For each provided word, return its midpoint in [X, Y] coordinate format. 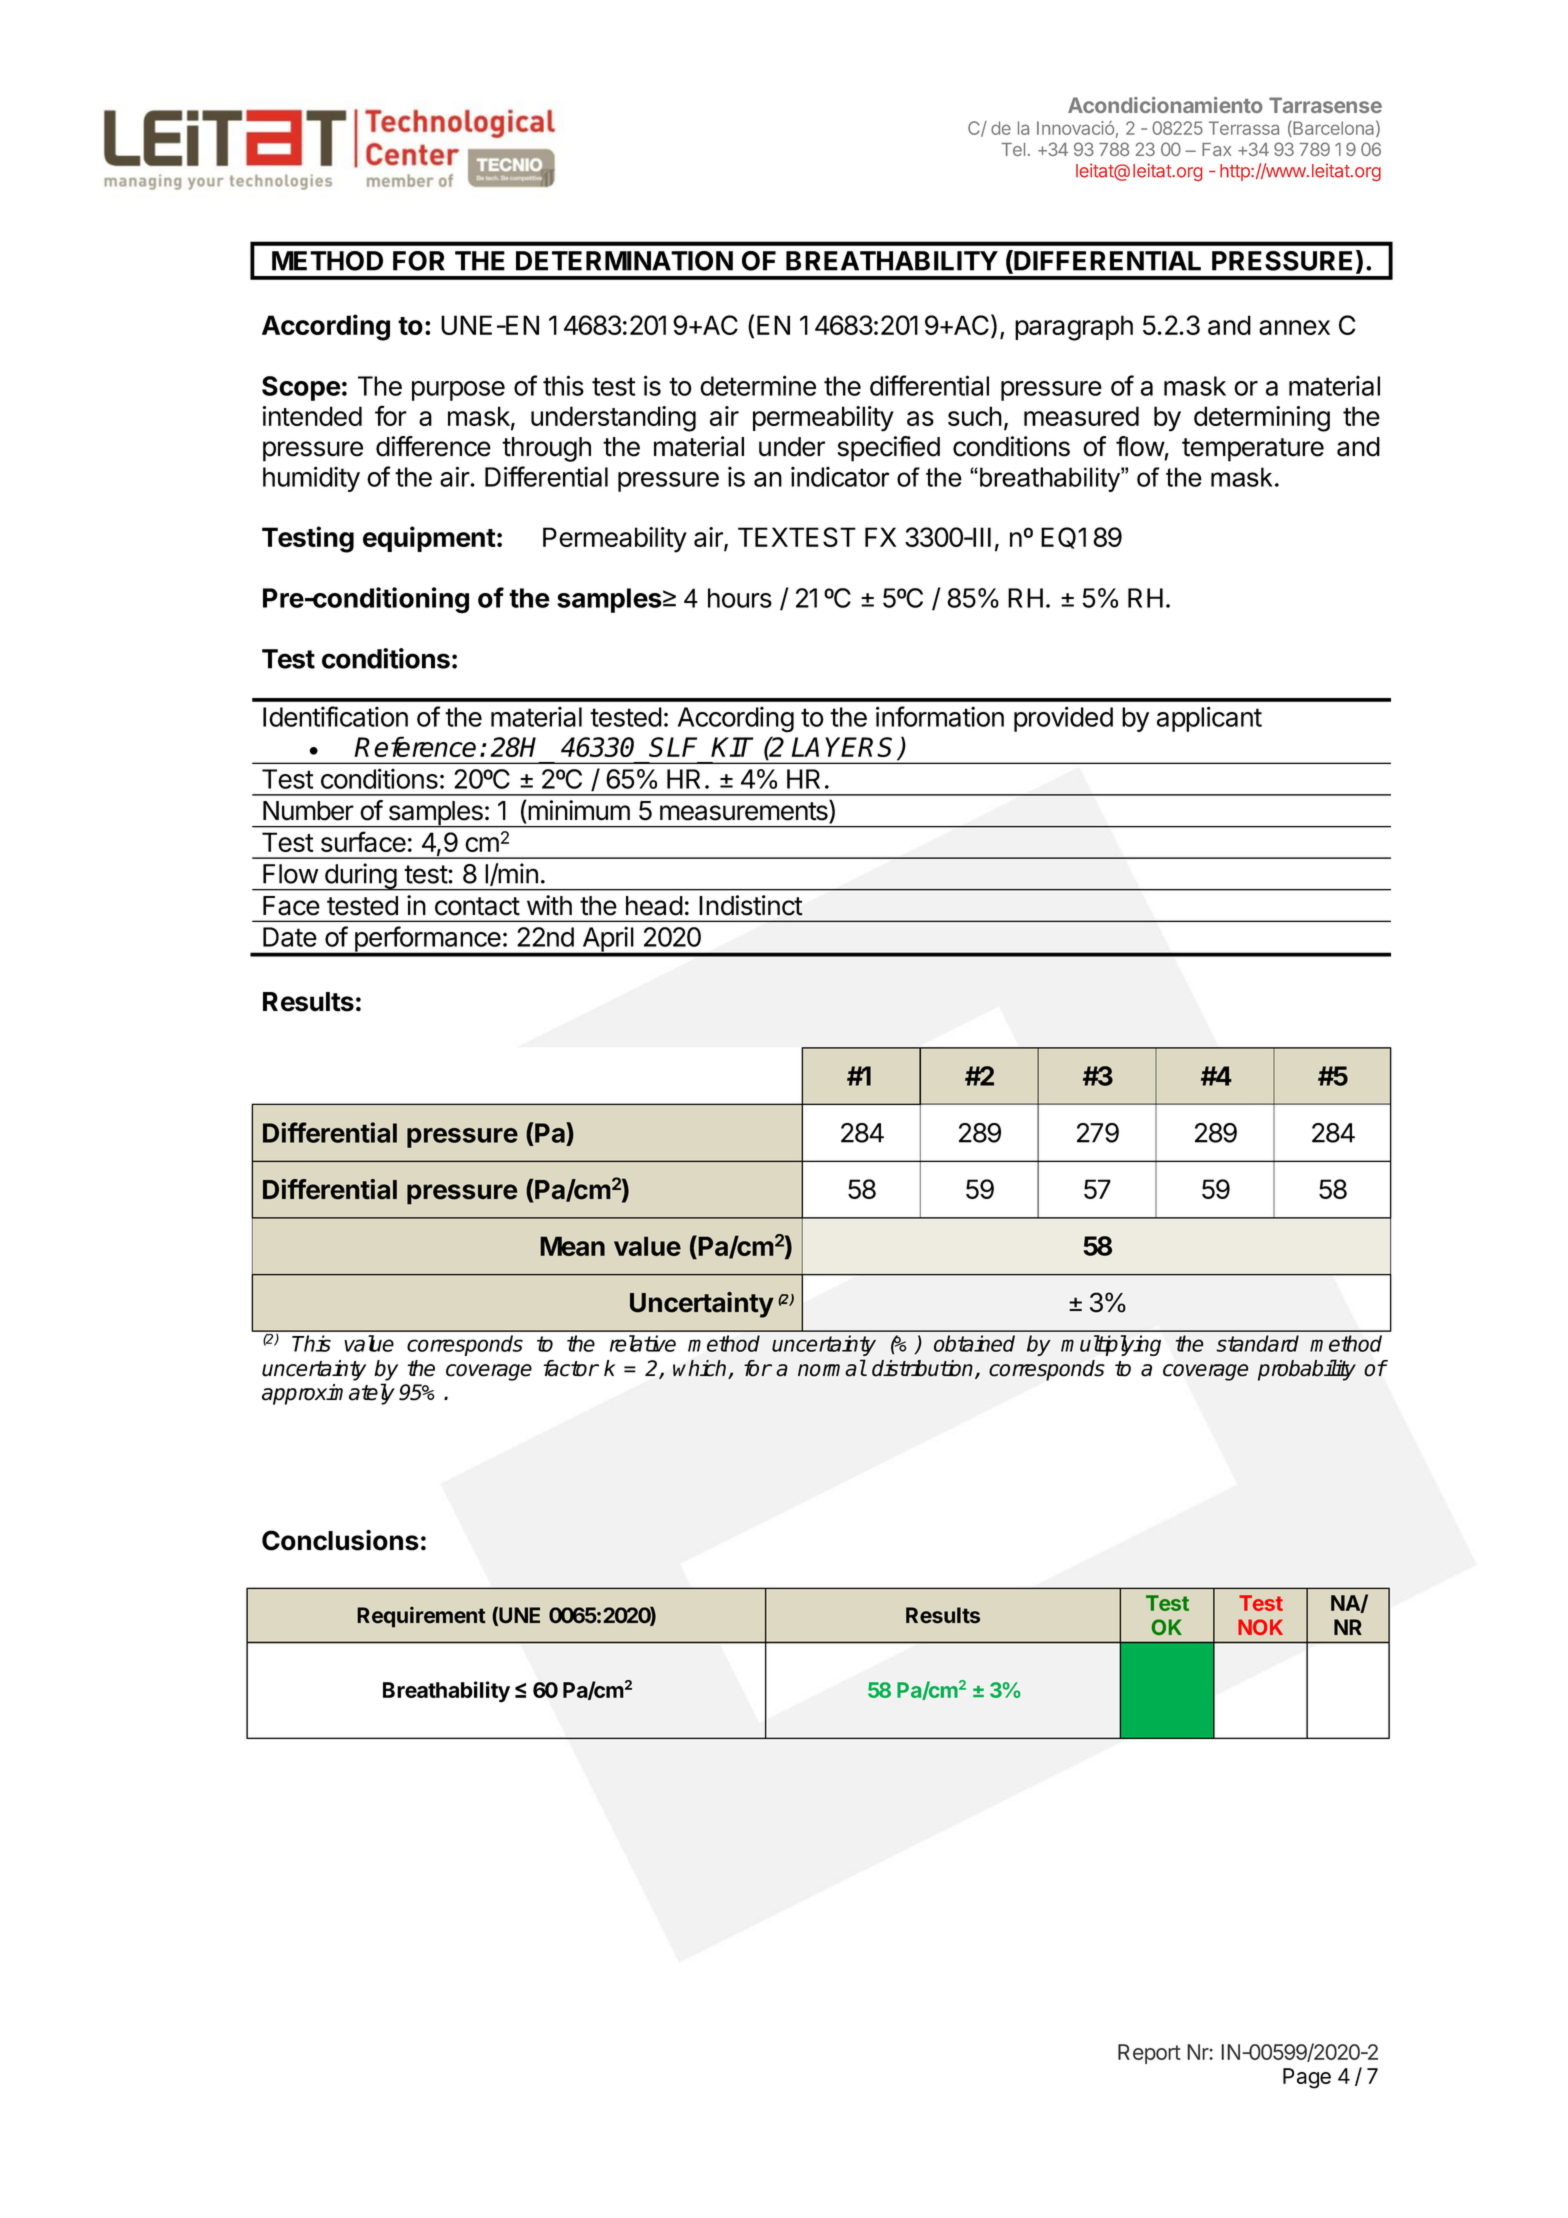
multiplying [1111, 1345]
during [360, 877]
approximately [328, 1394]
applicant [1209, 719]
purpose [458, 391]
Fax [1216, 149]
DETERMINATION [624, 261]
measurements [745, 811]
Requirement [421, 1617]
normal [832, 1368]
